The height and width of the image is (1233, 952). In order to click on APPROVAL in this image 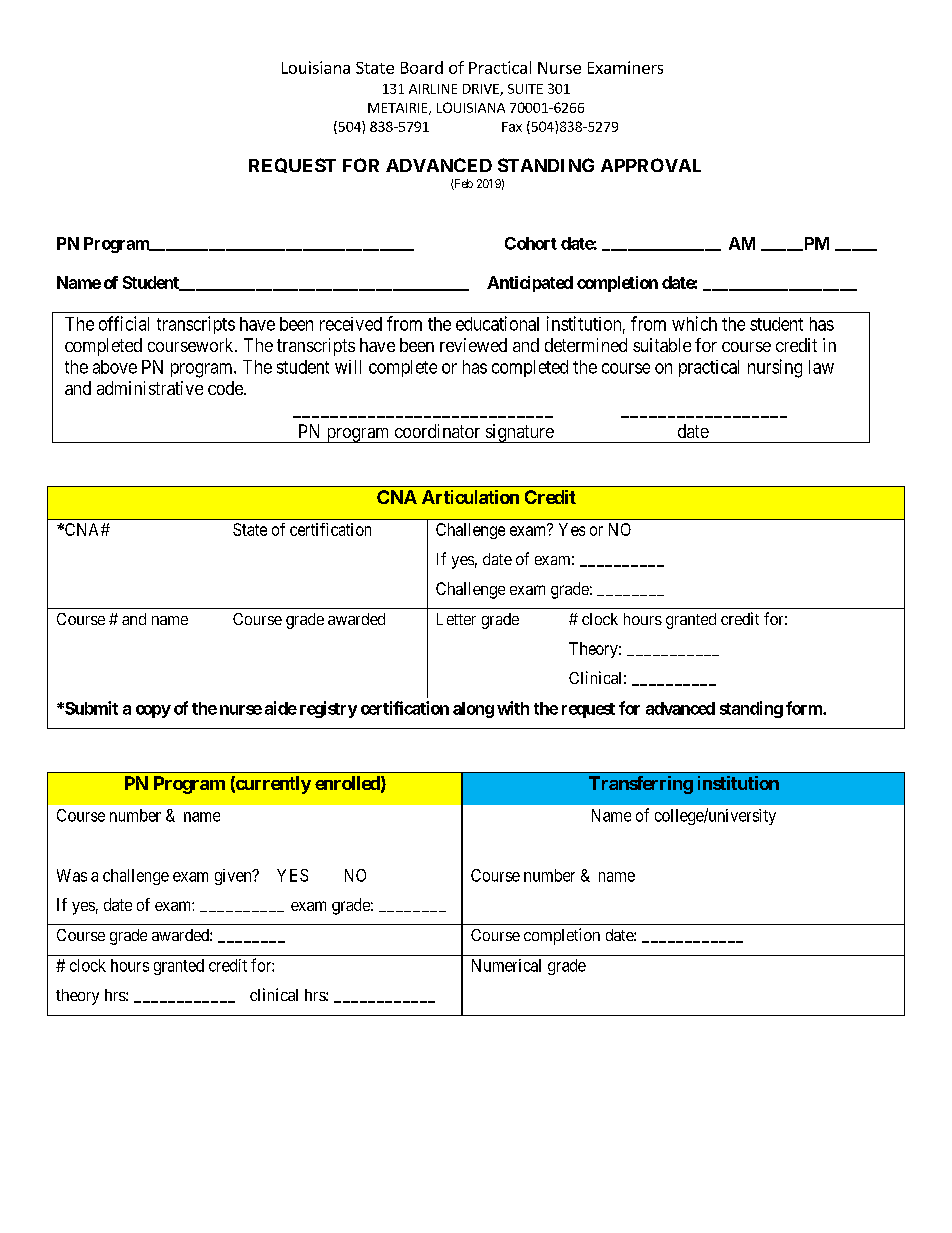, I will do `click(651, 165)`.
